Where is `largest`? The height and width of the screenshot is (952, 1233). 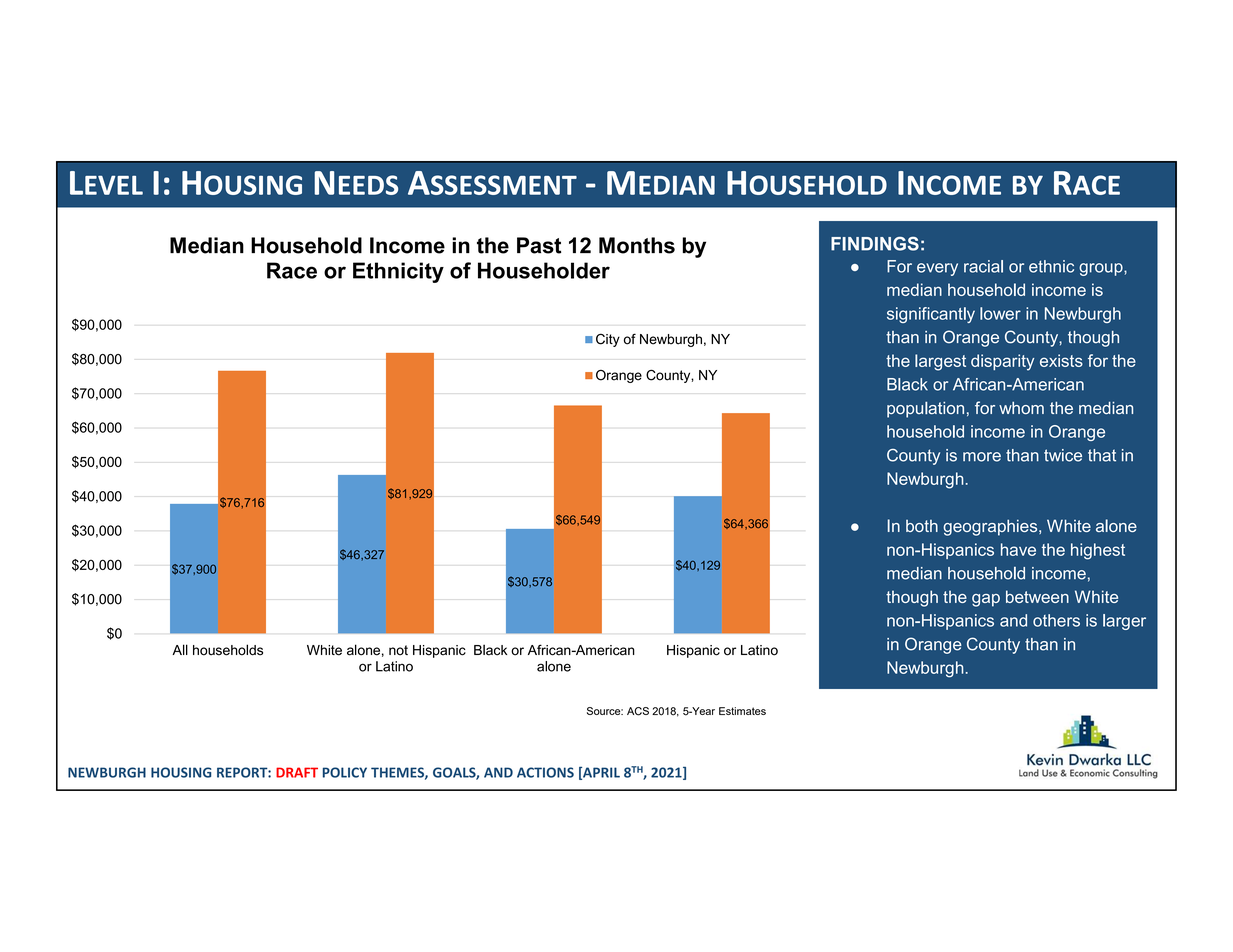
largest is located at coordinates (940, 362).
